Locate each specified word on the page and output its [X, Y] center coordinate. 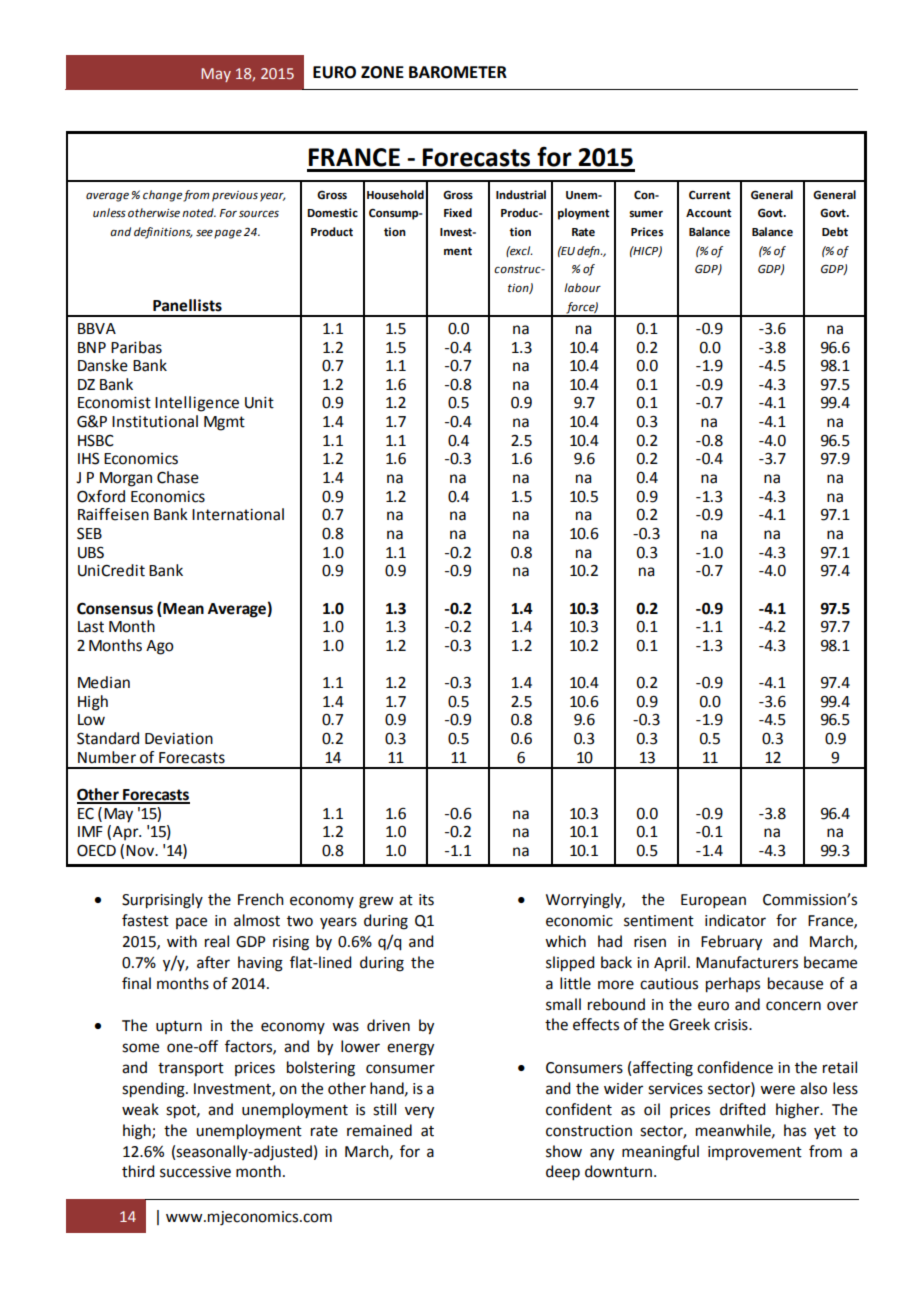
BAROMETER [458, 72]
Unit [259, 403]
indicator [735, 920]
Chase [178, 477]
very [419, 1112]
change [163, 196]
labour [582, 288]
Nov [141, 851]
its [426, 900]
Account [708, 213]
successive [195, 1172]
